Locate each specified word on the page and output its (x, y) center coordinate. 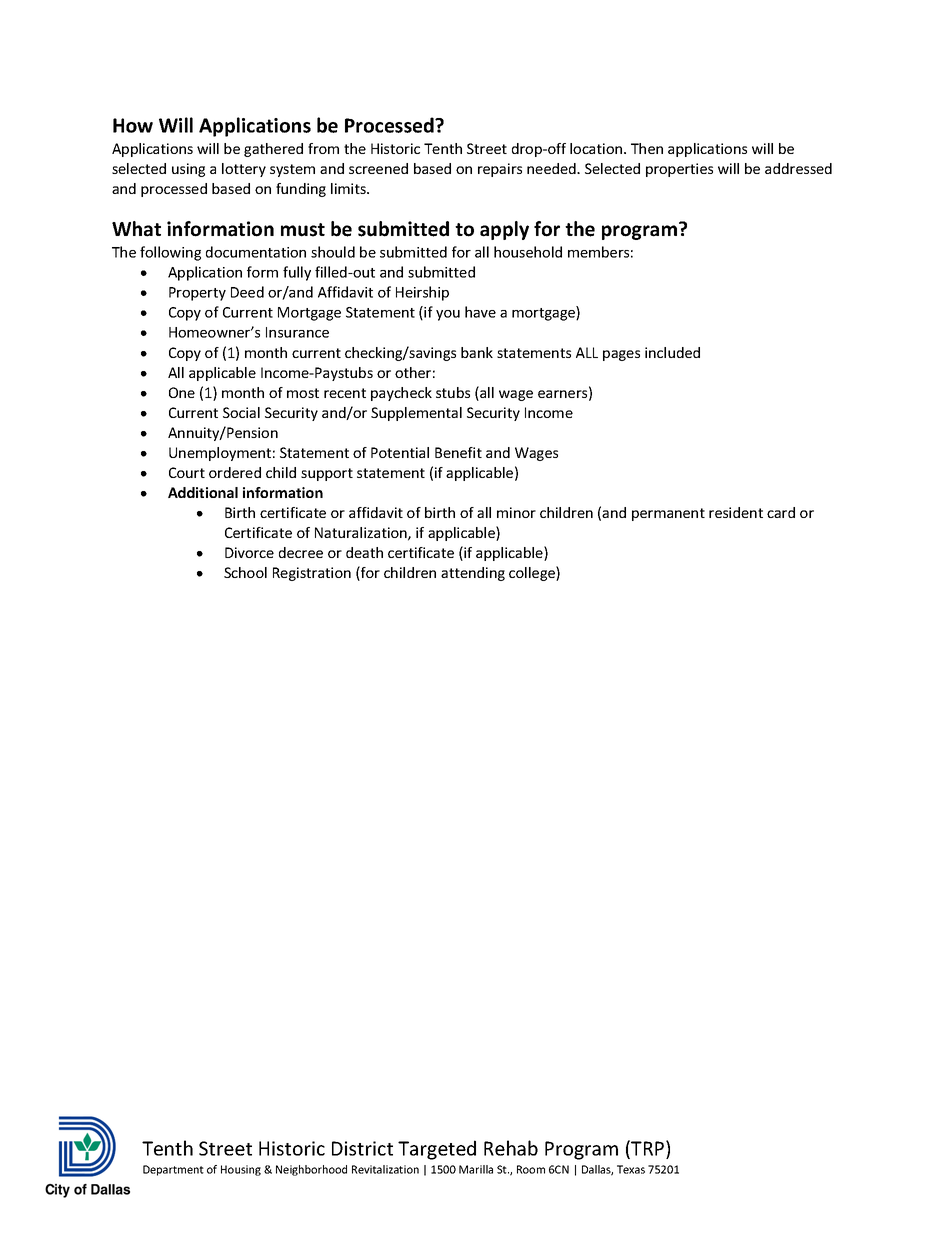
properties (679, 170)
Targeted (437, 1150)
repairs (500, 170)
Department (173, 1170)
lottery (244, 170)
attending (473, 574)
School (245, 572)
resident (736, 512)
